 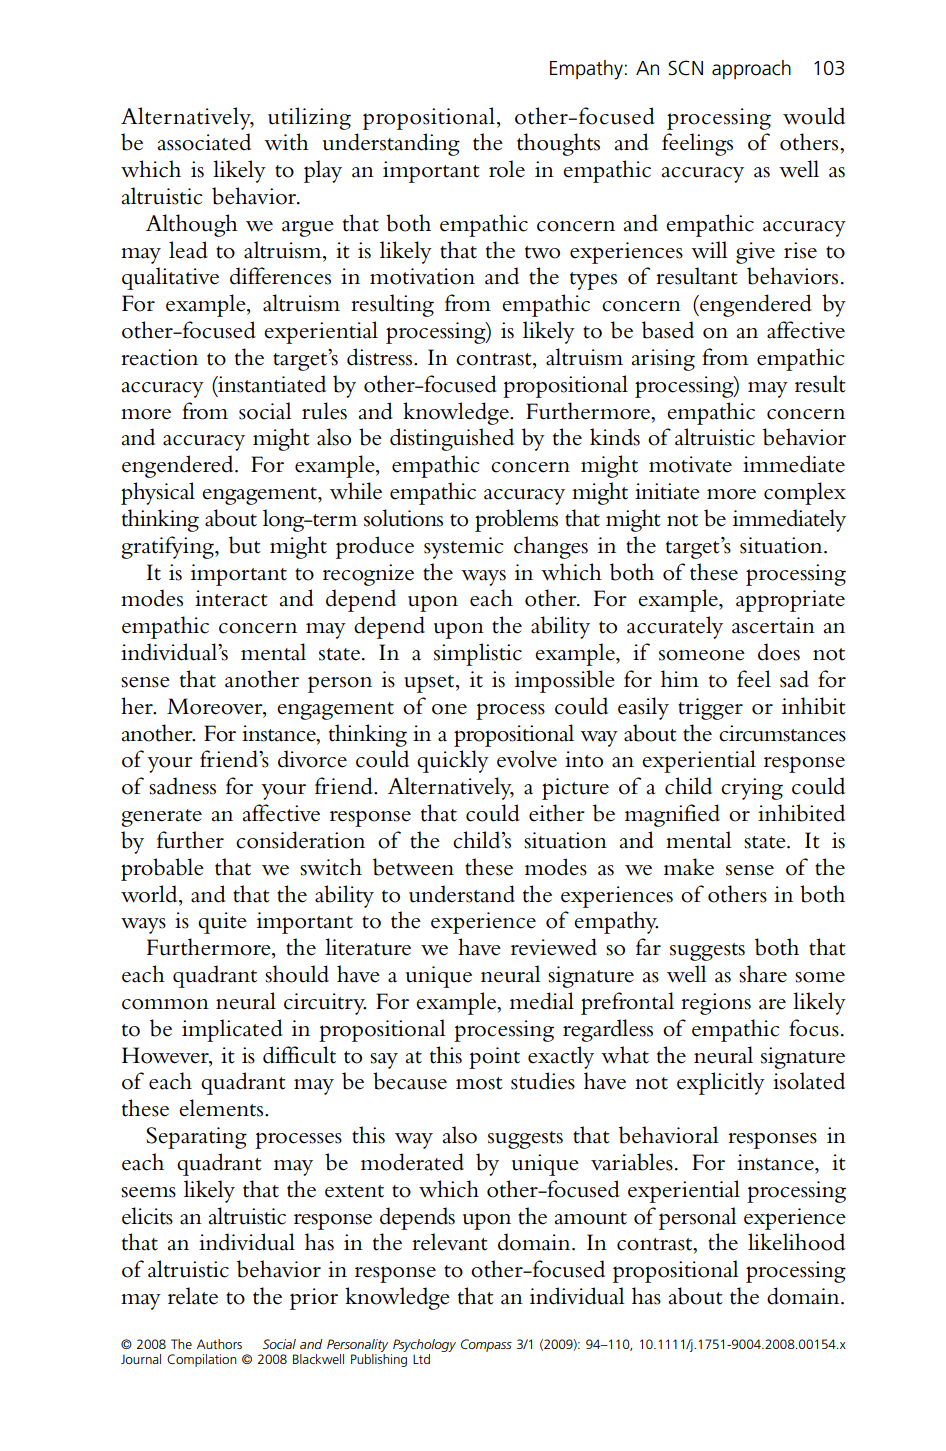 I want to click on Psychology, so click(x=424, y=1345).
